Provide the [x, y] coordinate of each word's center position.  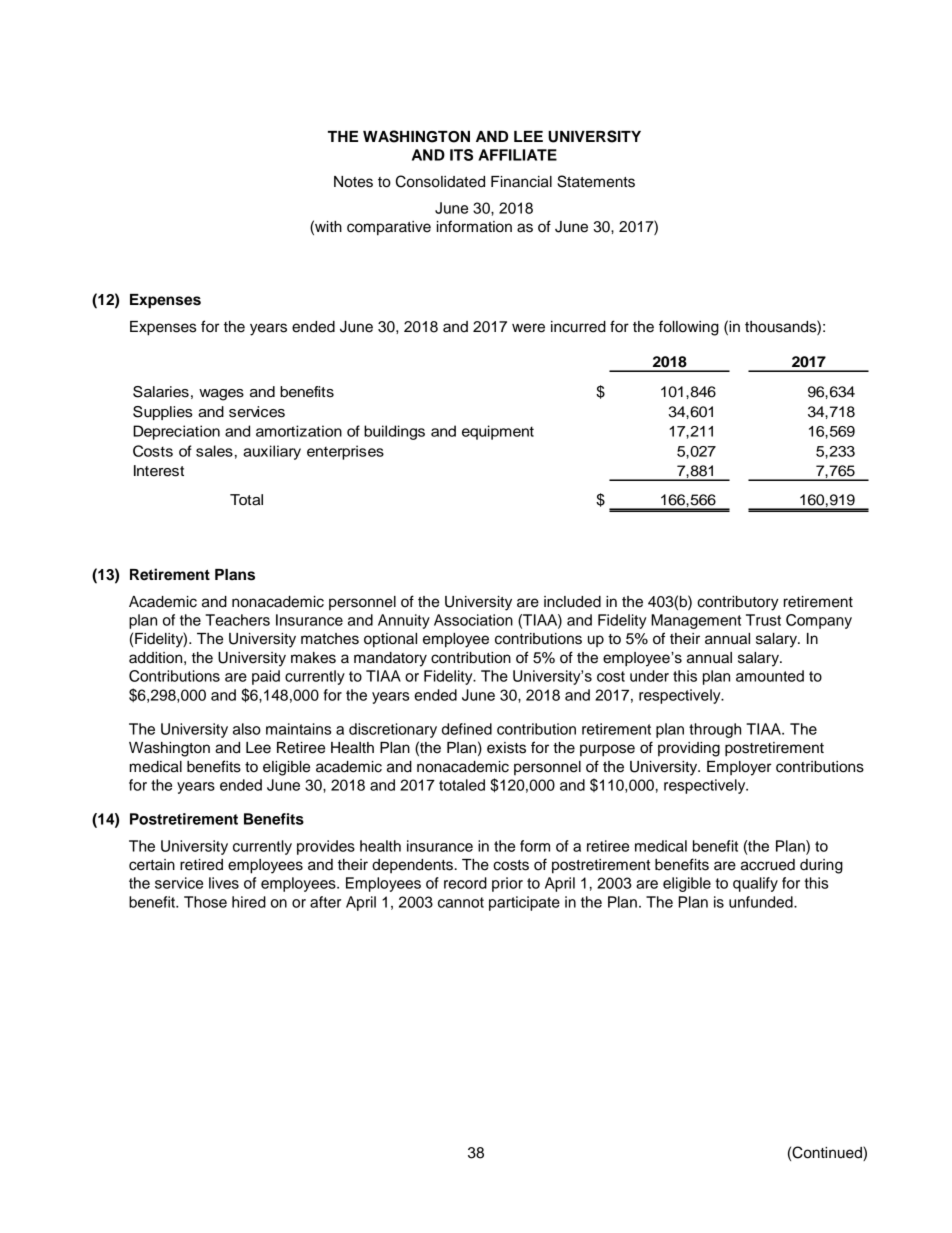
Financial [521, 182]
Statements [596, 181]
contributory [738, 603]
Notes [353, 182]
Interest [159, 471]
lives [224, 883]
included [572, 602]
